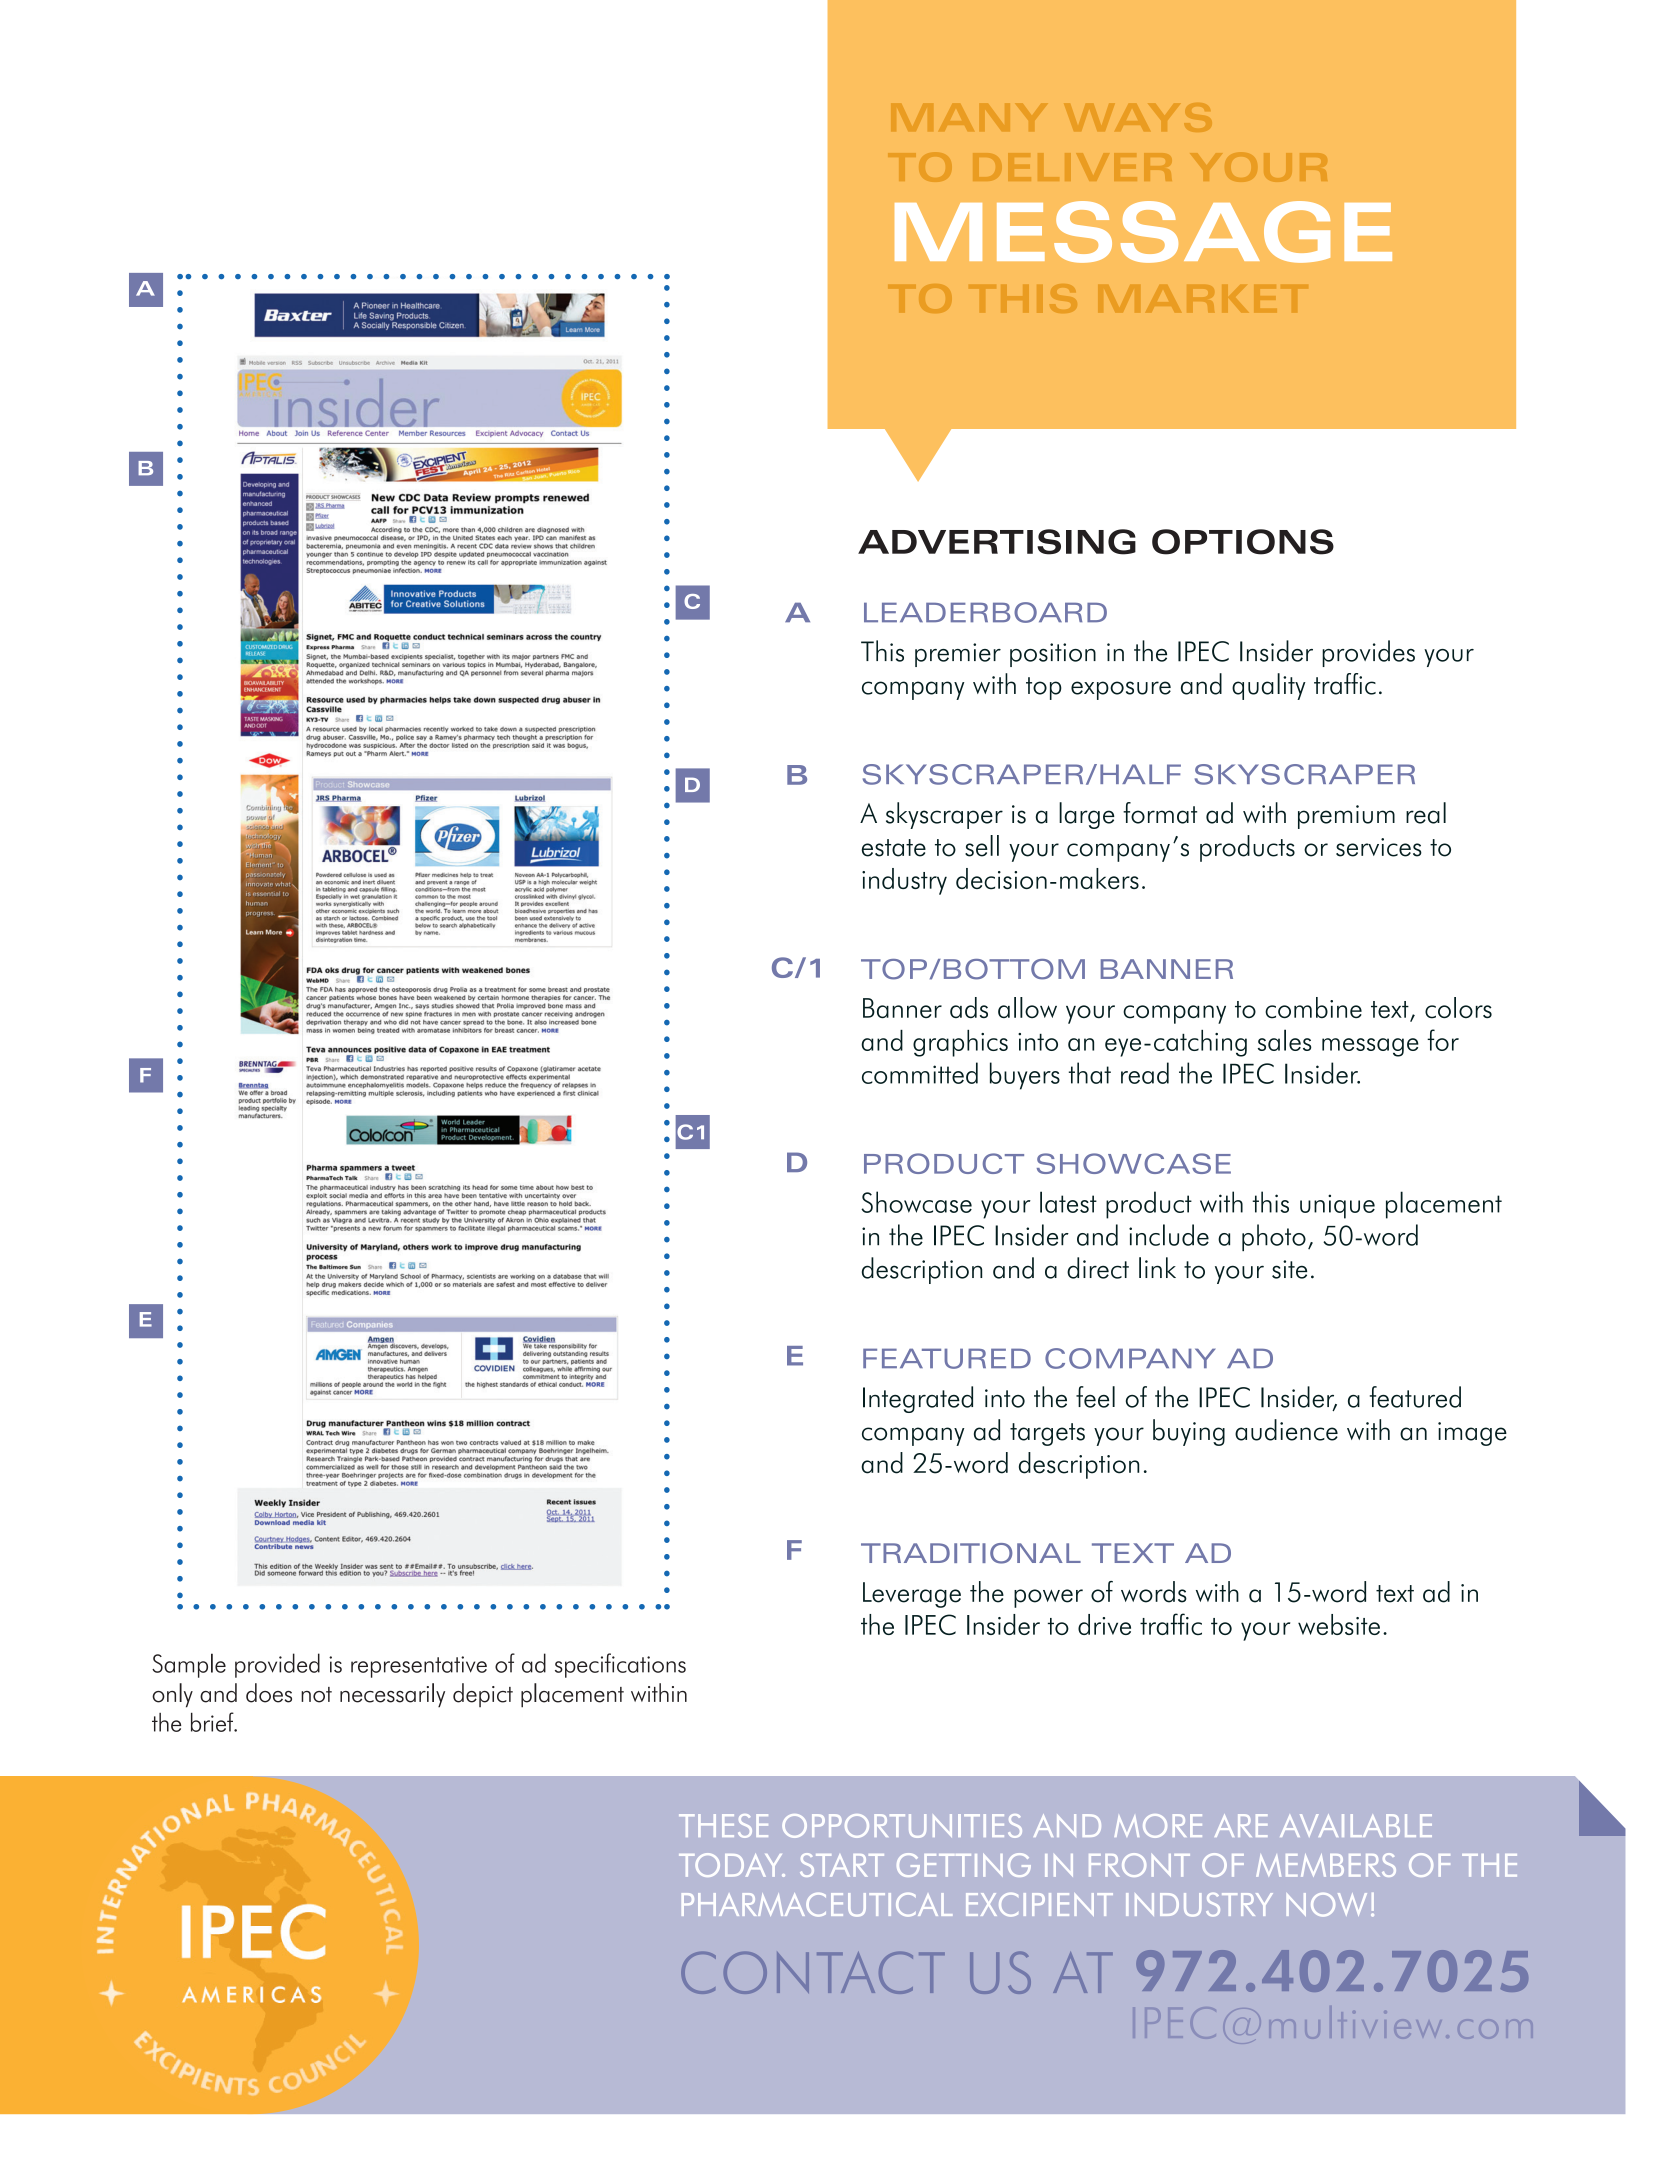  What do you see at coordinates (213, 1722) in the screenshot?
I see `brief` at bounding box center [213, 1722].
